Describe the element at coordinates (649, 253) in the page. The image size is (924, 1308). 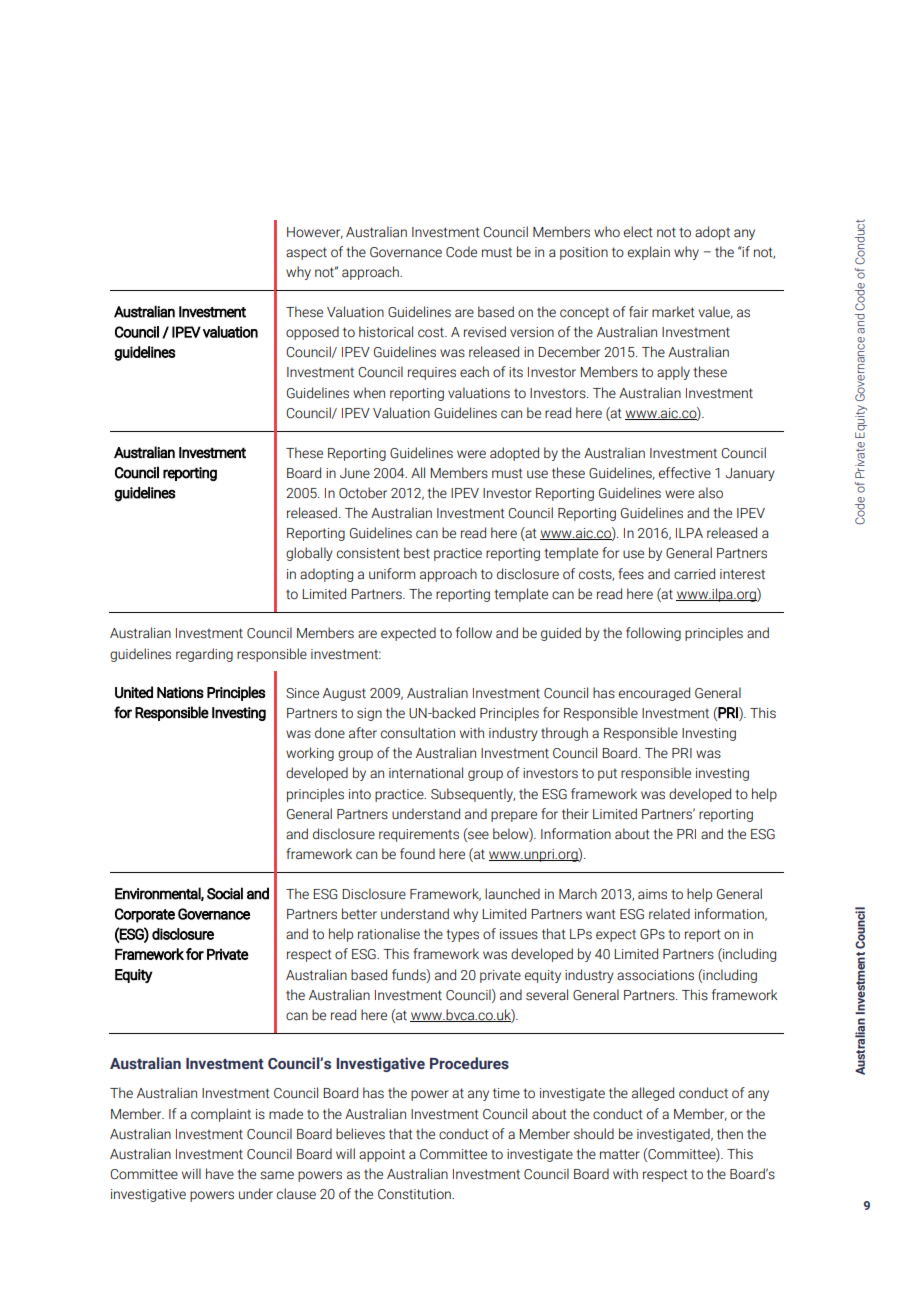
I see `explain` at that location.
